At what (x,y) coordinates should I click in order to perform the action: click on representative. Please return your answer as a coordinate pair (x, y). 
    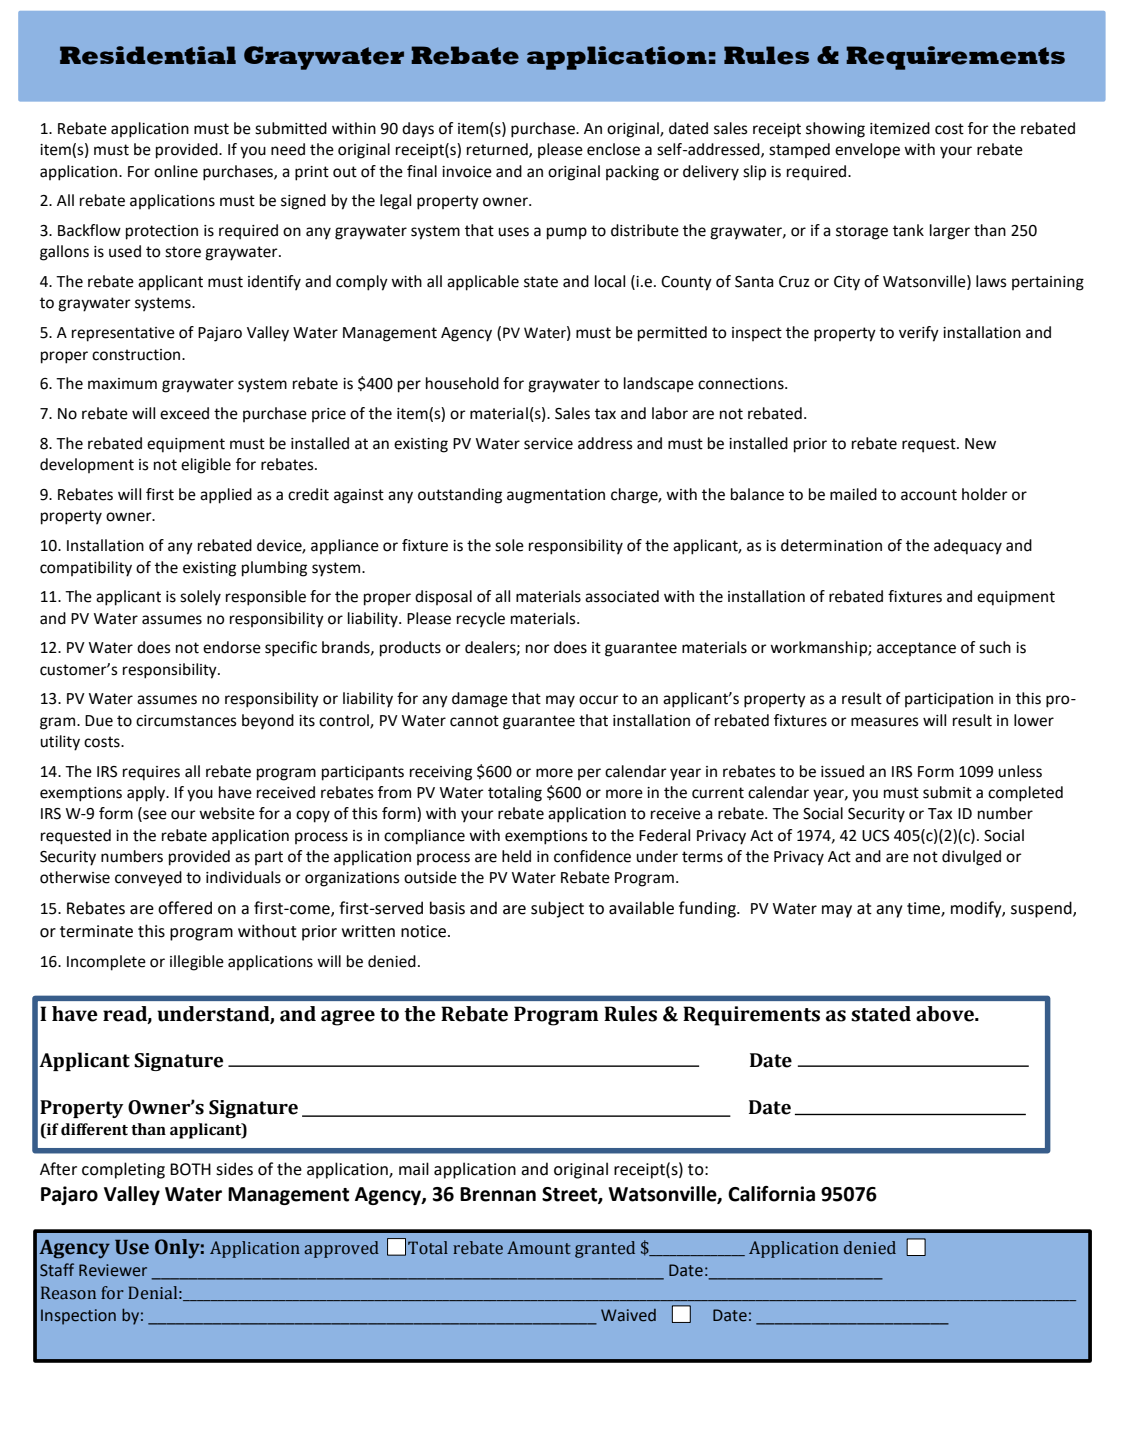
    Looking at the image, I should click on (123, 334).
